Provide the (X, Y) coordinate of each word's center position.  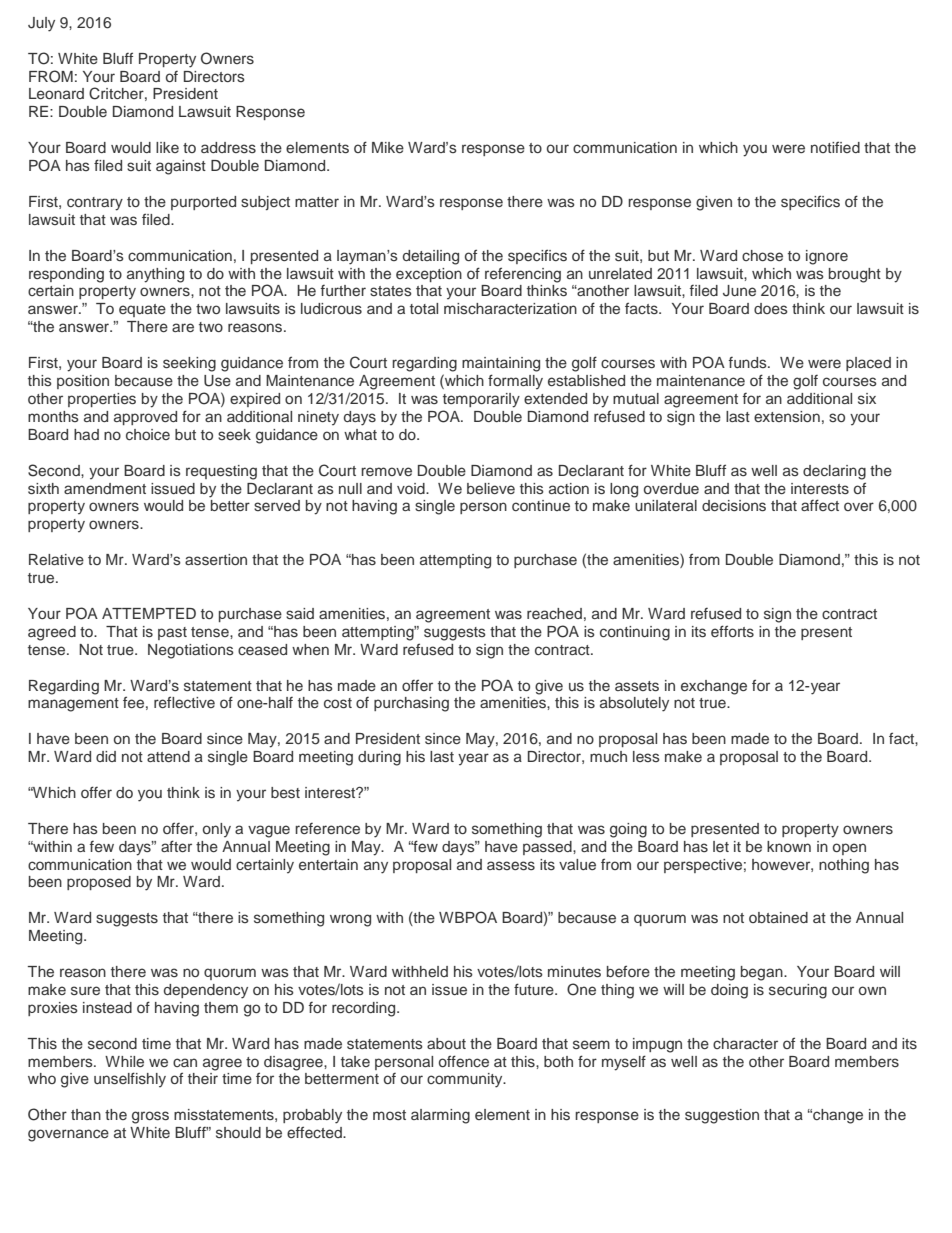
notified (835, 147)
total (424, 308)
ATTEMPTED (149, 613)
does (771, 308)
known (789, 846)
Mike (388, 147)
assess (511, 866)
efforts (732, 631)
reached (554, 613)
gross (150, 1117)
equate (142, 310)
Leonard (56, 93)
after (176, 846)
